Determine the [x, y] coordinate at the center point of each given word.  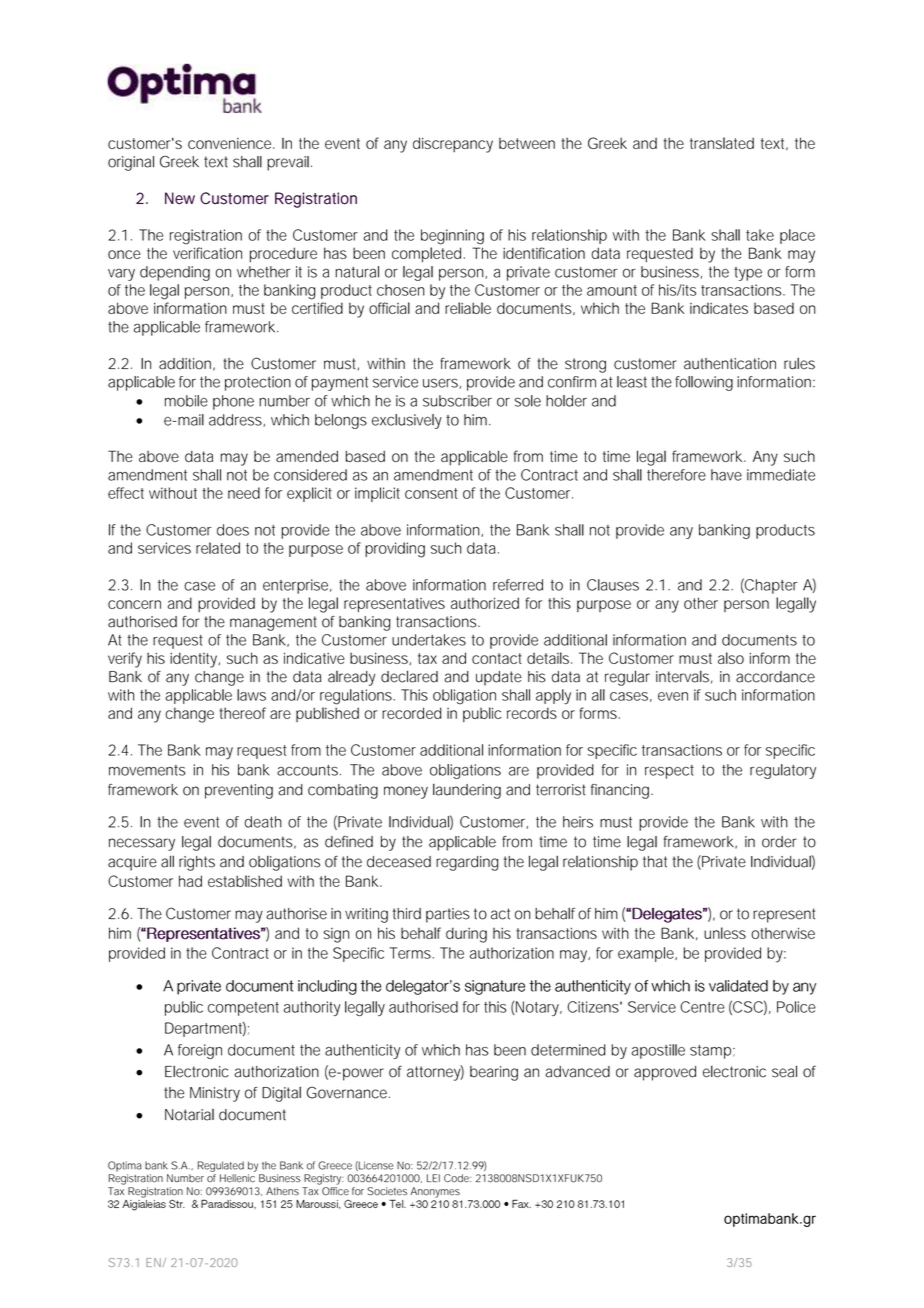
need [244, 493]
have [726, 475]
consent [431, 493]
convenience [231, 143]
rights [197, 863]
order [779, 842]
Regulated [221, 1166]
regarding [467, 863]
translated [722, 143]
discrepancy [453, 145]
